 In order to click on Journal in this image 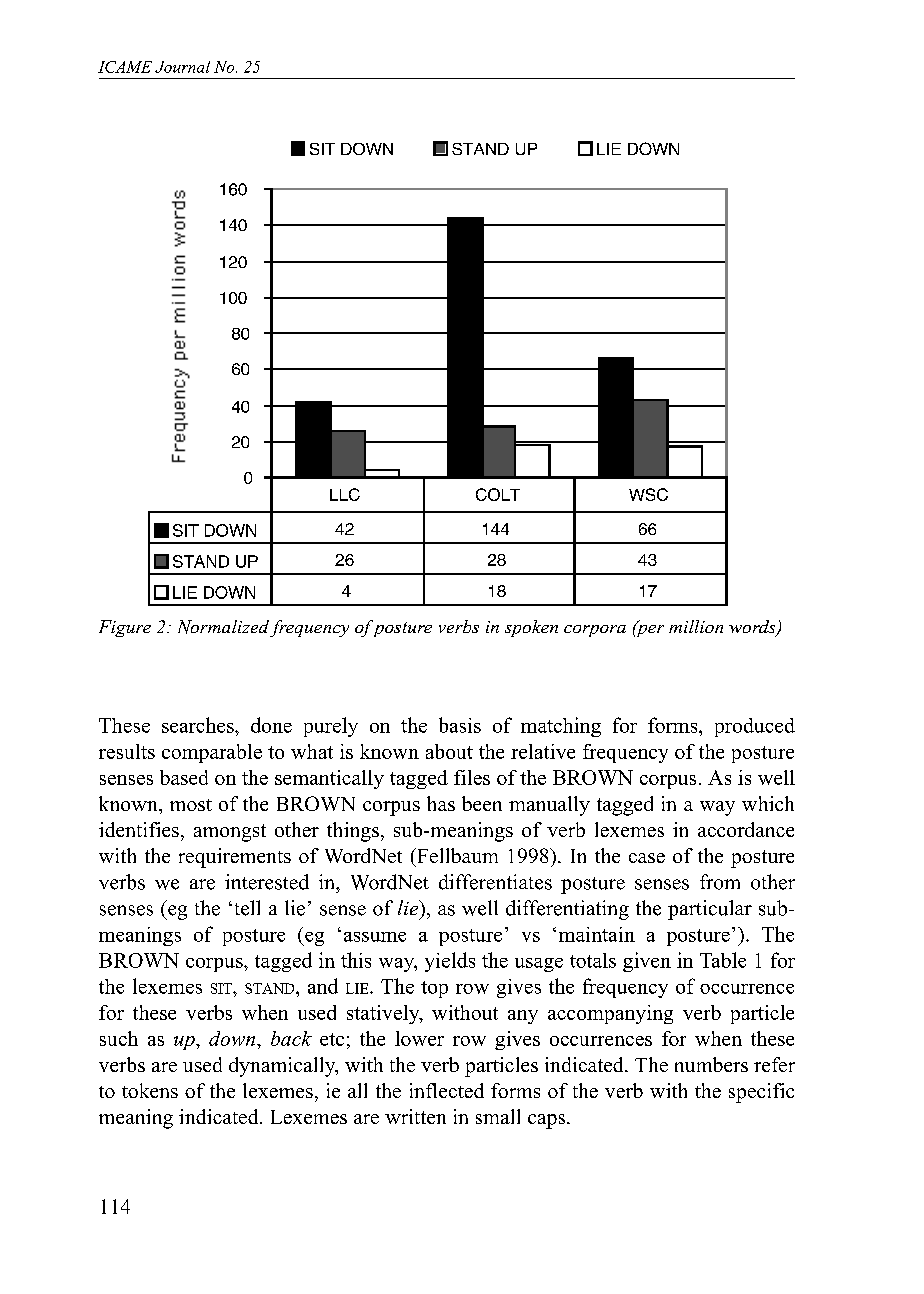, I will do `click(182, 67)`.
